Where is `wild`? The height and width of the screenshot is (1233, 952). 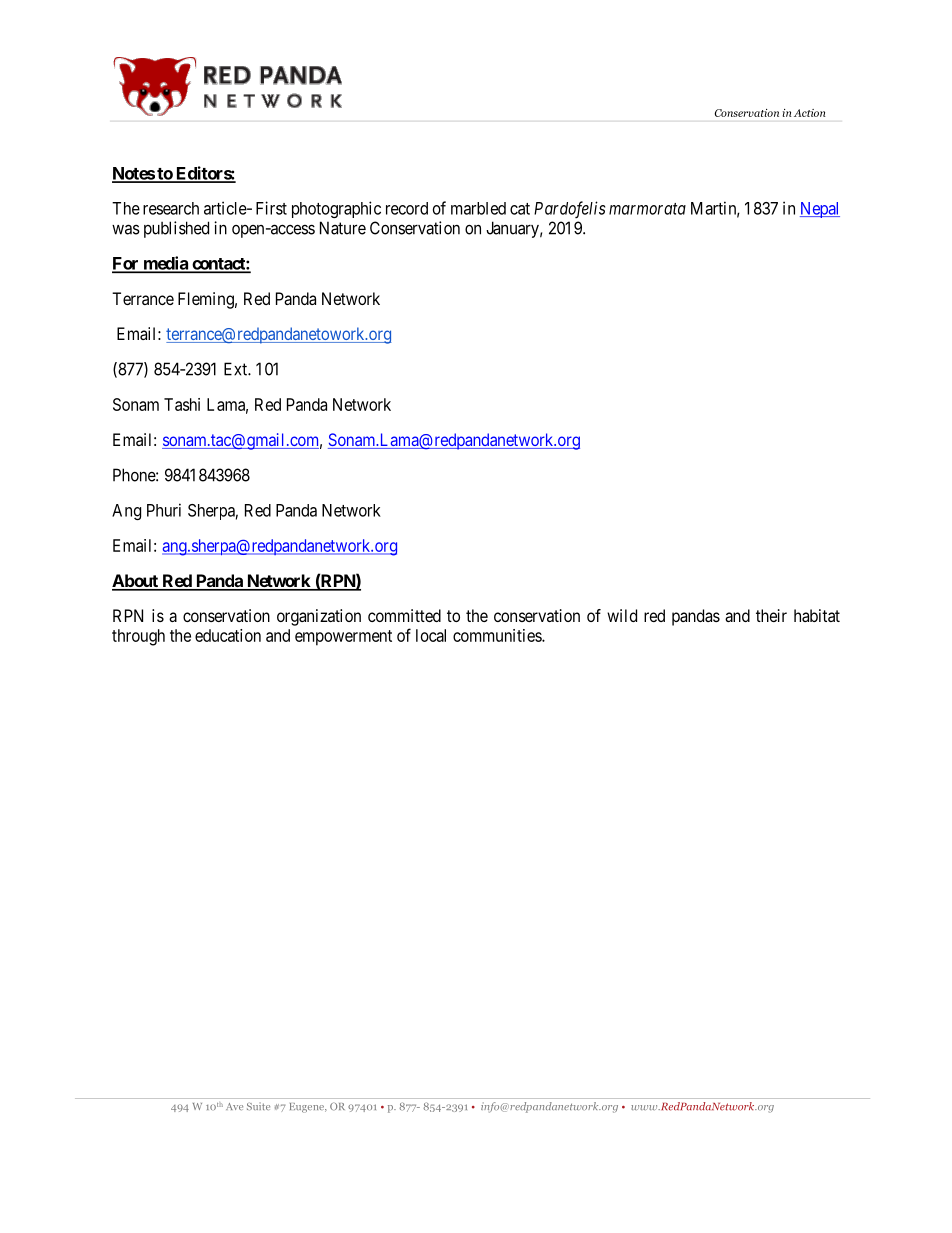 wild is located at coordinates (622, 615).
